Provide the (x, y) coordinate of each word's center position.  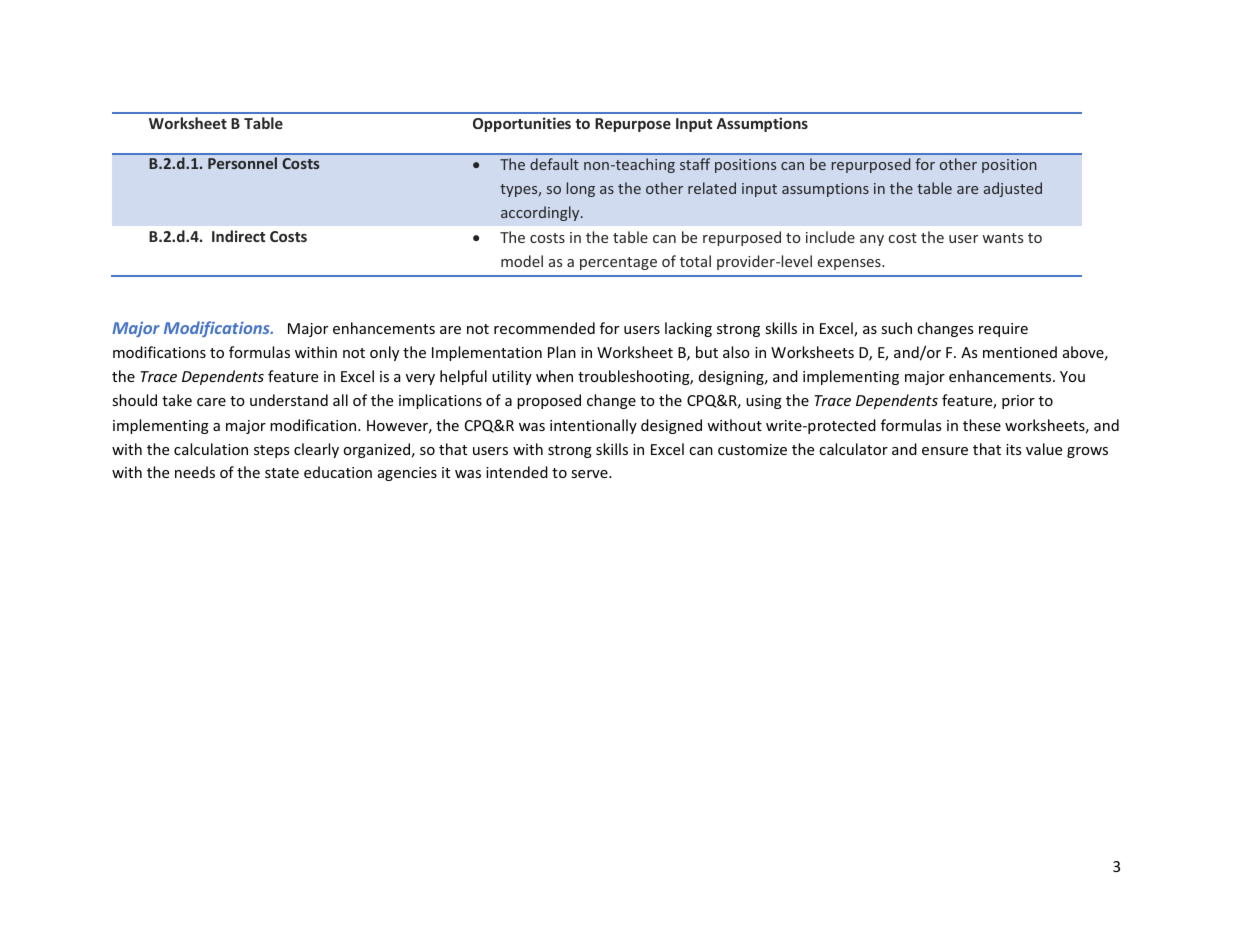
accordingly (541, 213)
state (282, 473)
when (554, 376)
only (384, 353)
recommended (544, 328)
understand (289, 400)
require (1003, 330)
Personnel (242, 163)
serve (590, 474)
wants (1002, 238)
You (1072, 376)
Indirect (238, 236)
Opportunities (522, 124)
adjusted (1013, 189)
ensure (945, 451)
